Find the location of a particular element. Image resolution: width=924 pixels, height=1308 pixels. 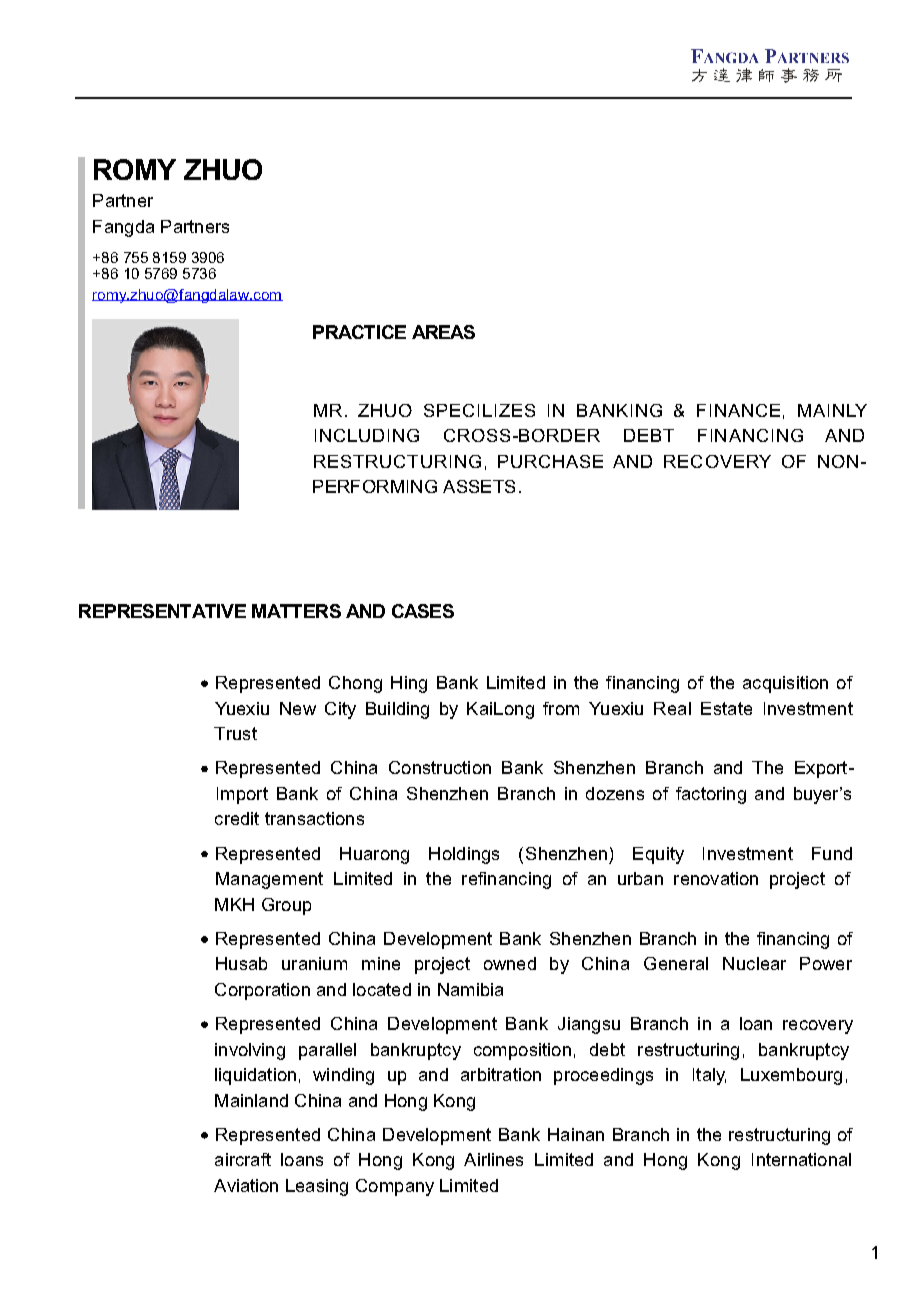

Trust is located at coordinates (235, 733).
